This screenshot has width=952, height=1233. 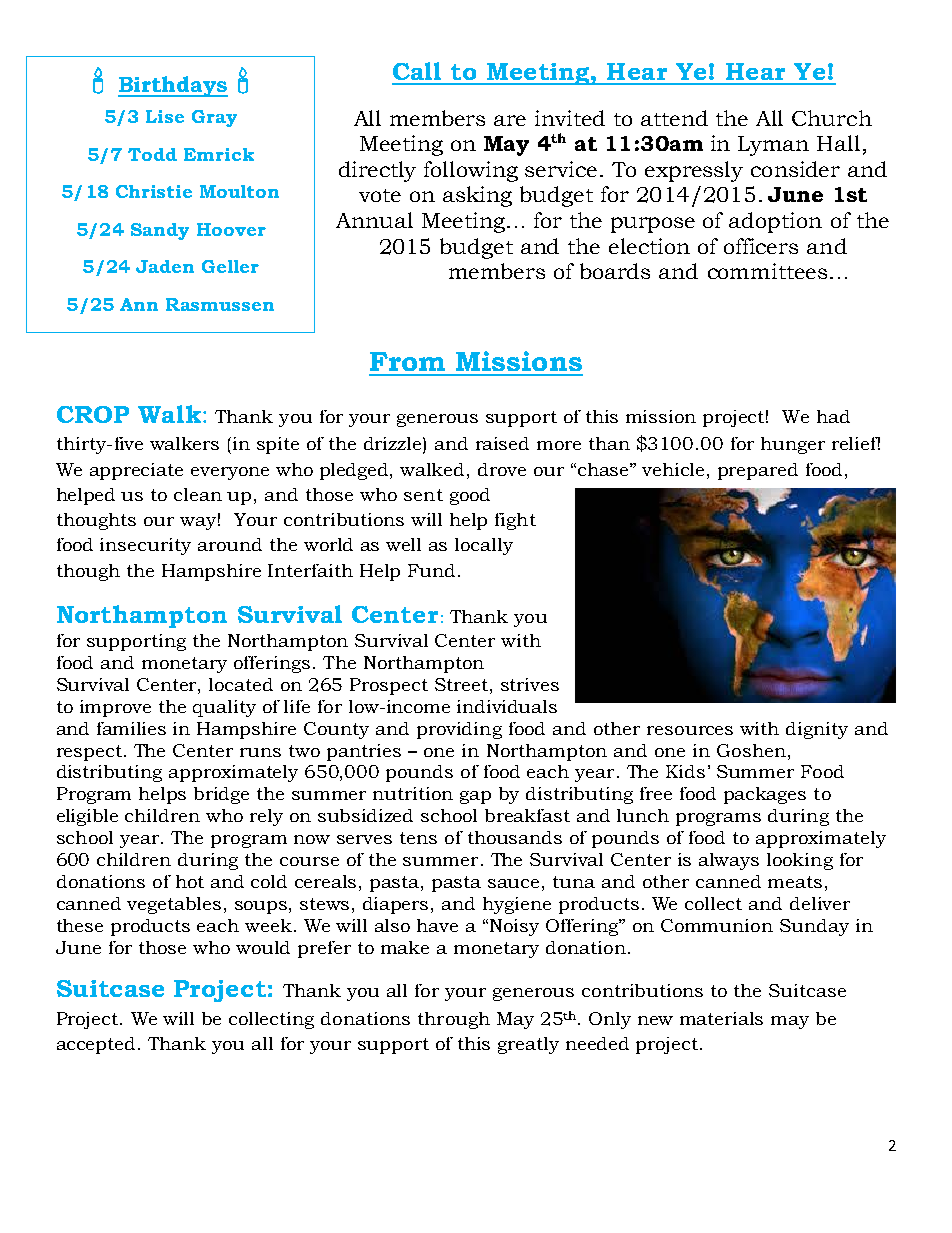 I want to click on Annual, so click(x=374, y=220).
